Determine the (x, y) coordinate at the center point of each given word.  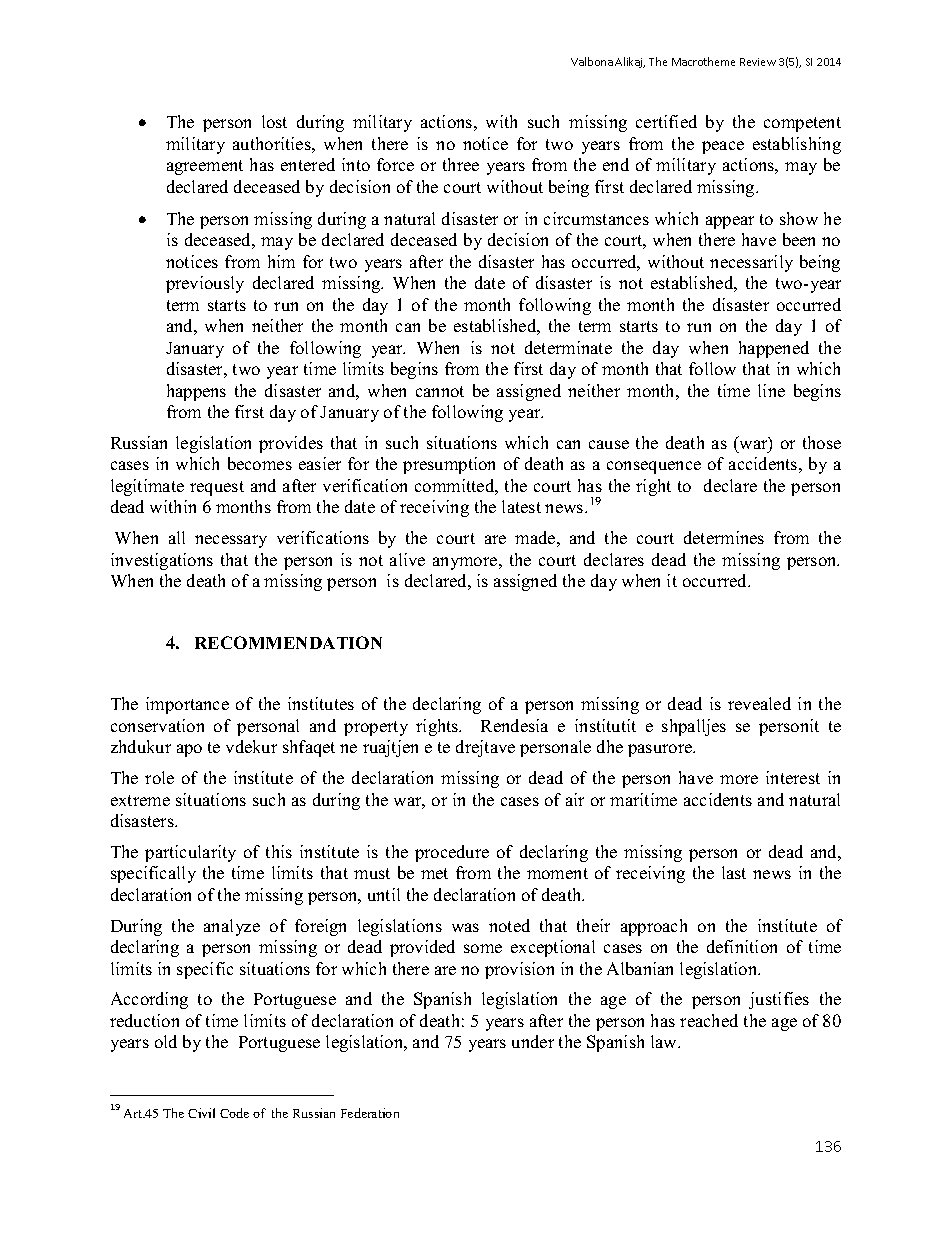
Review (758, 62)
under (533, 1041)
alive (407, 559)
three (461, 164)
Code (234, 1113)
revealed (759, 703)
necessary (231, 541)
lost (274, 121)
